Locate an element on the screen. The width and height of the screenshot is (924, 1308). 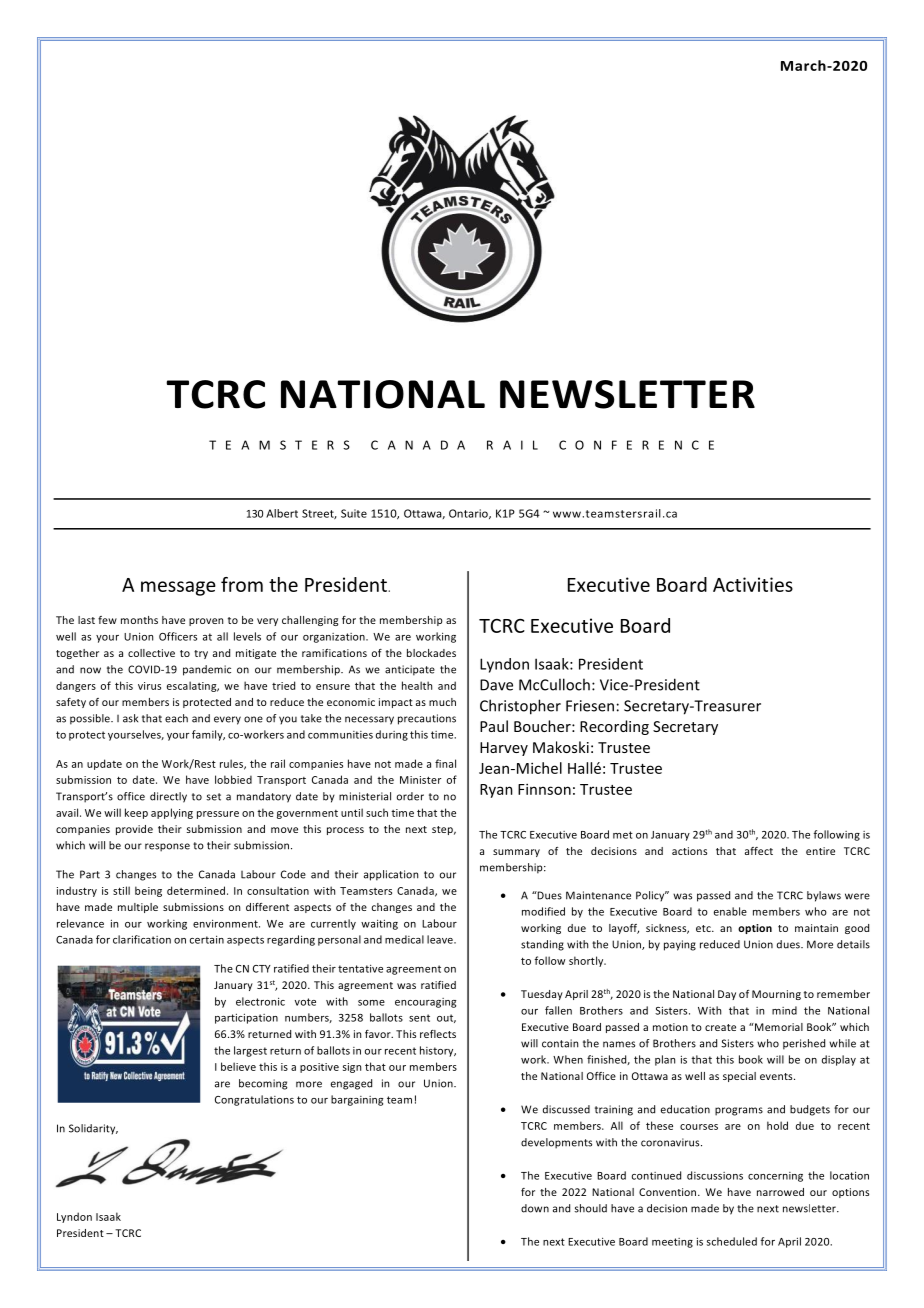
Suite is located at coordinates (354, 513).
